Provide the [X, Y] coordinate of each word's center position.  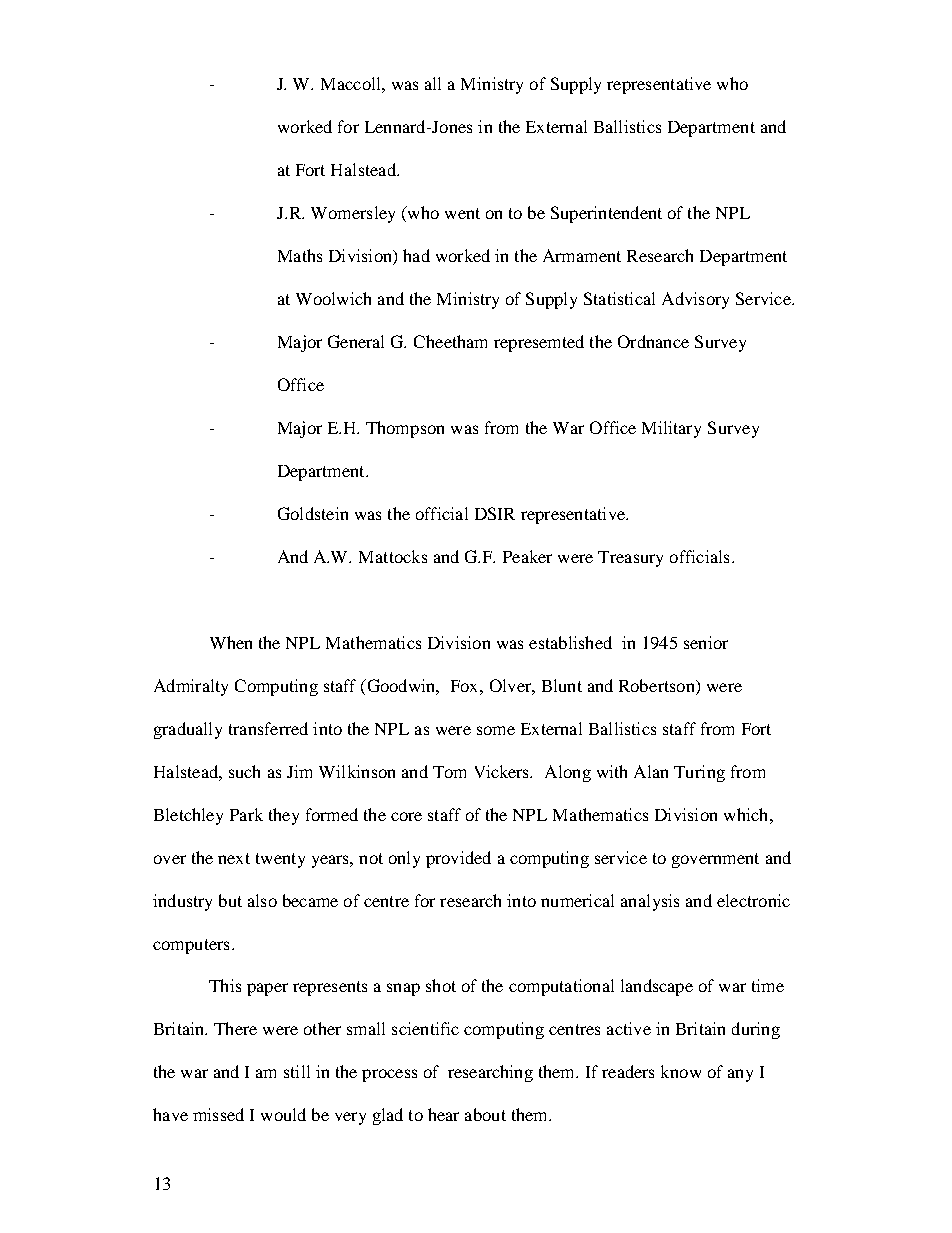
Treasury [630, 559]
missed [218, 1114]
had [416, 255]
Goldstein [313, 513]
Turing [699, 773]
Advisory [695, 300]
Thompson [405, 429]
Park [246, 814]
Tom [449, 772]
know [681, 1071]
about [485, 1114]
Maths [300, 255]
